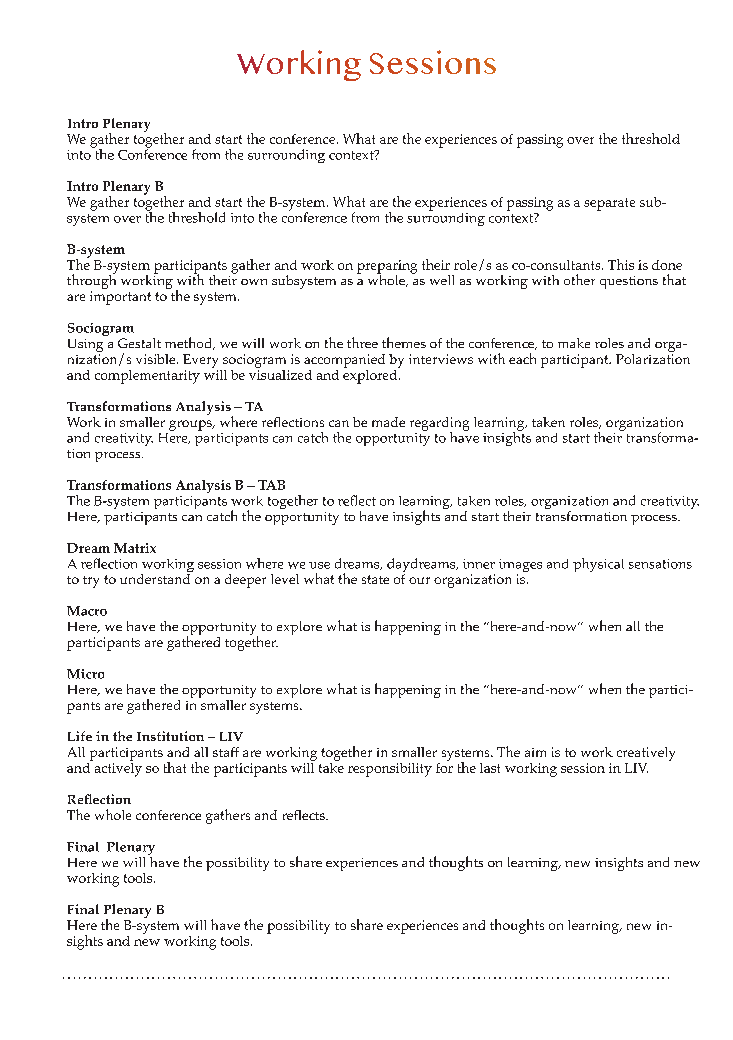 This document has height=1040, width=733. I want to click on complementarity, so click(147, 377).
